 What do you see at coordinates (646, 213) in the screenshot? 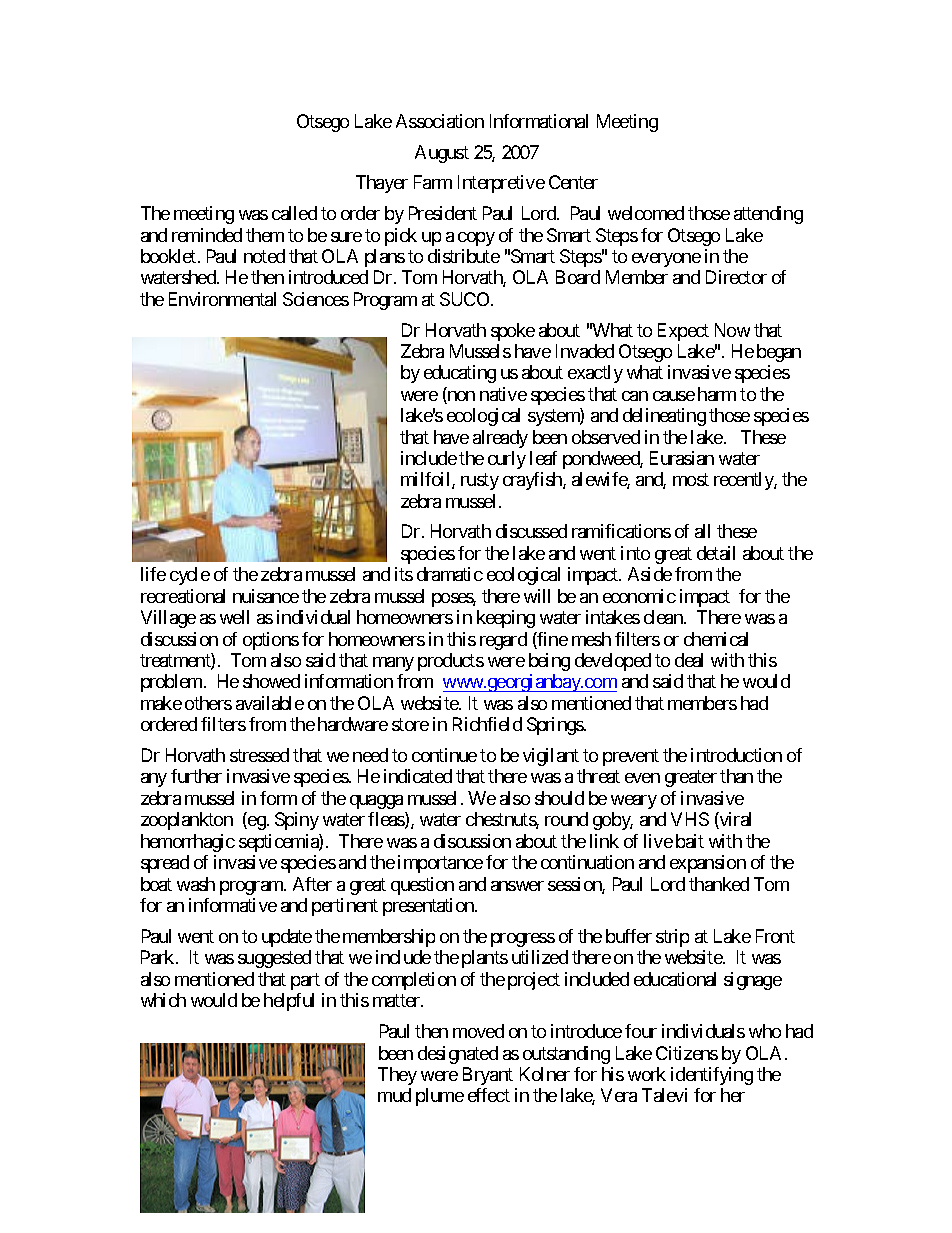
I see `welcomed` at bounding box center [646, 213].
